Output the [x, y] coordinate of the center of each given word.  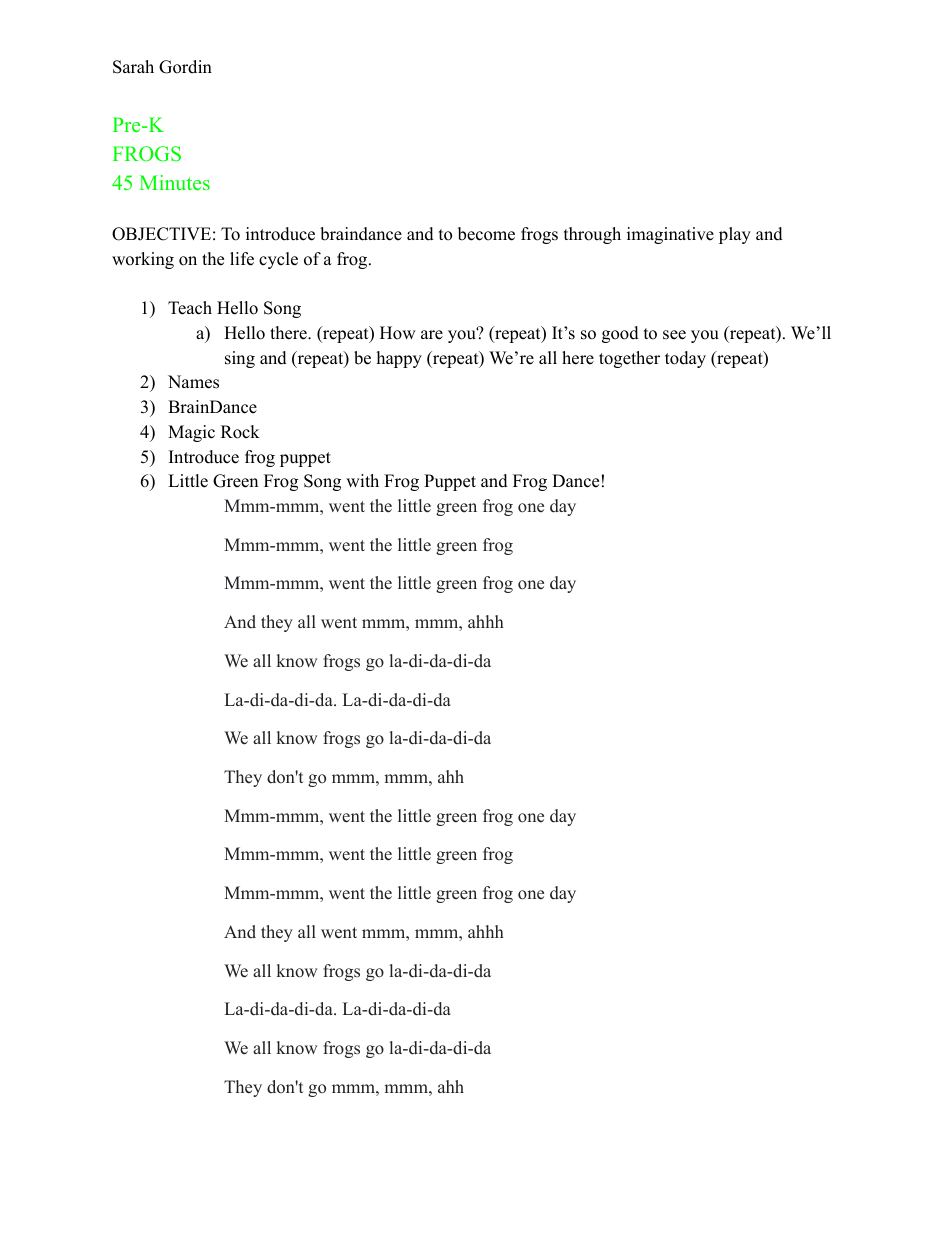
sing [240, 359]
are [432, 335]
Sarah [133, 67]
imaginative [670, 235]
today [685, 359]
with [362, 480]
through [592, 235]
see [674, 335]
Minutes [175, 182]
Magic [191, 433]
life [242, 259]
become [486, 234]
